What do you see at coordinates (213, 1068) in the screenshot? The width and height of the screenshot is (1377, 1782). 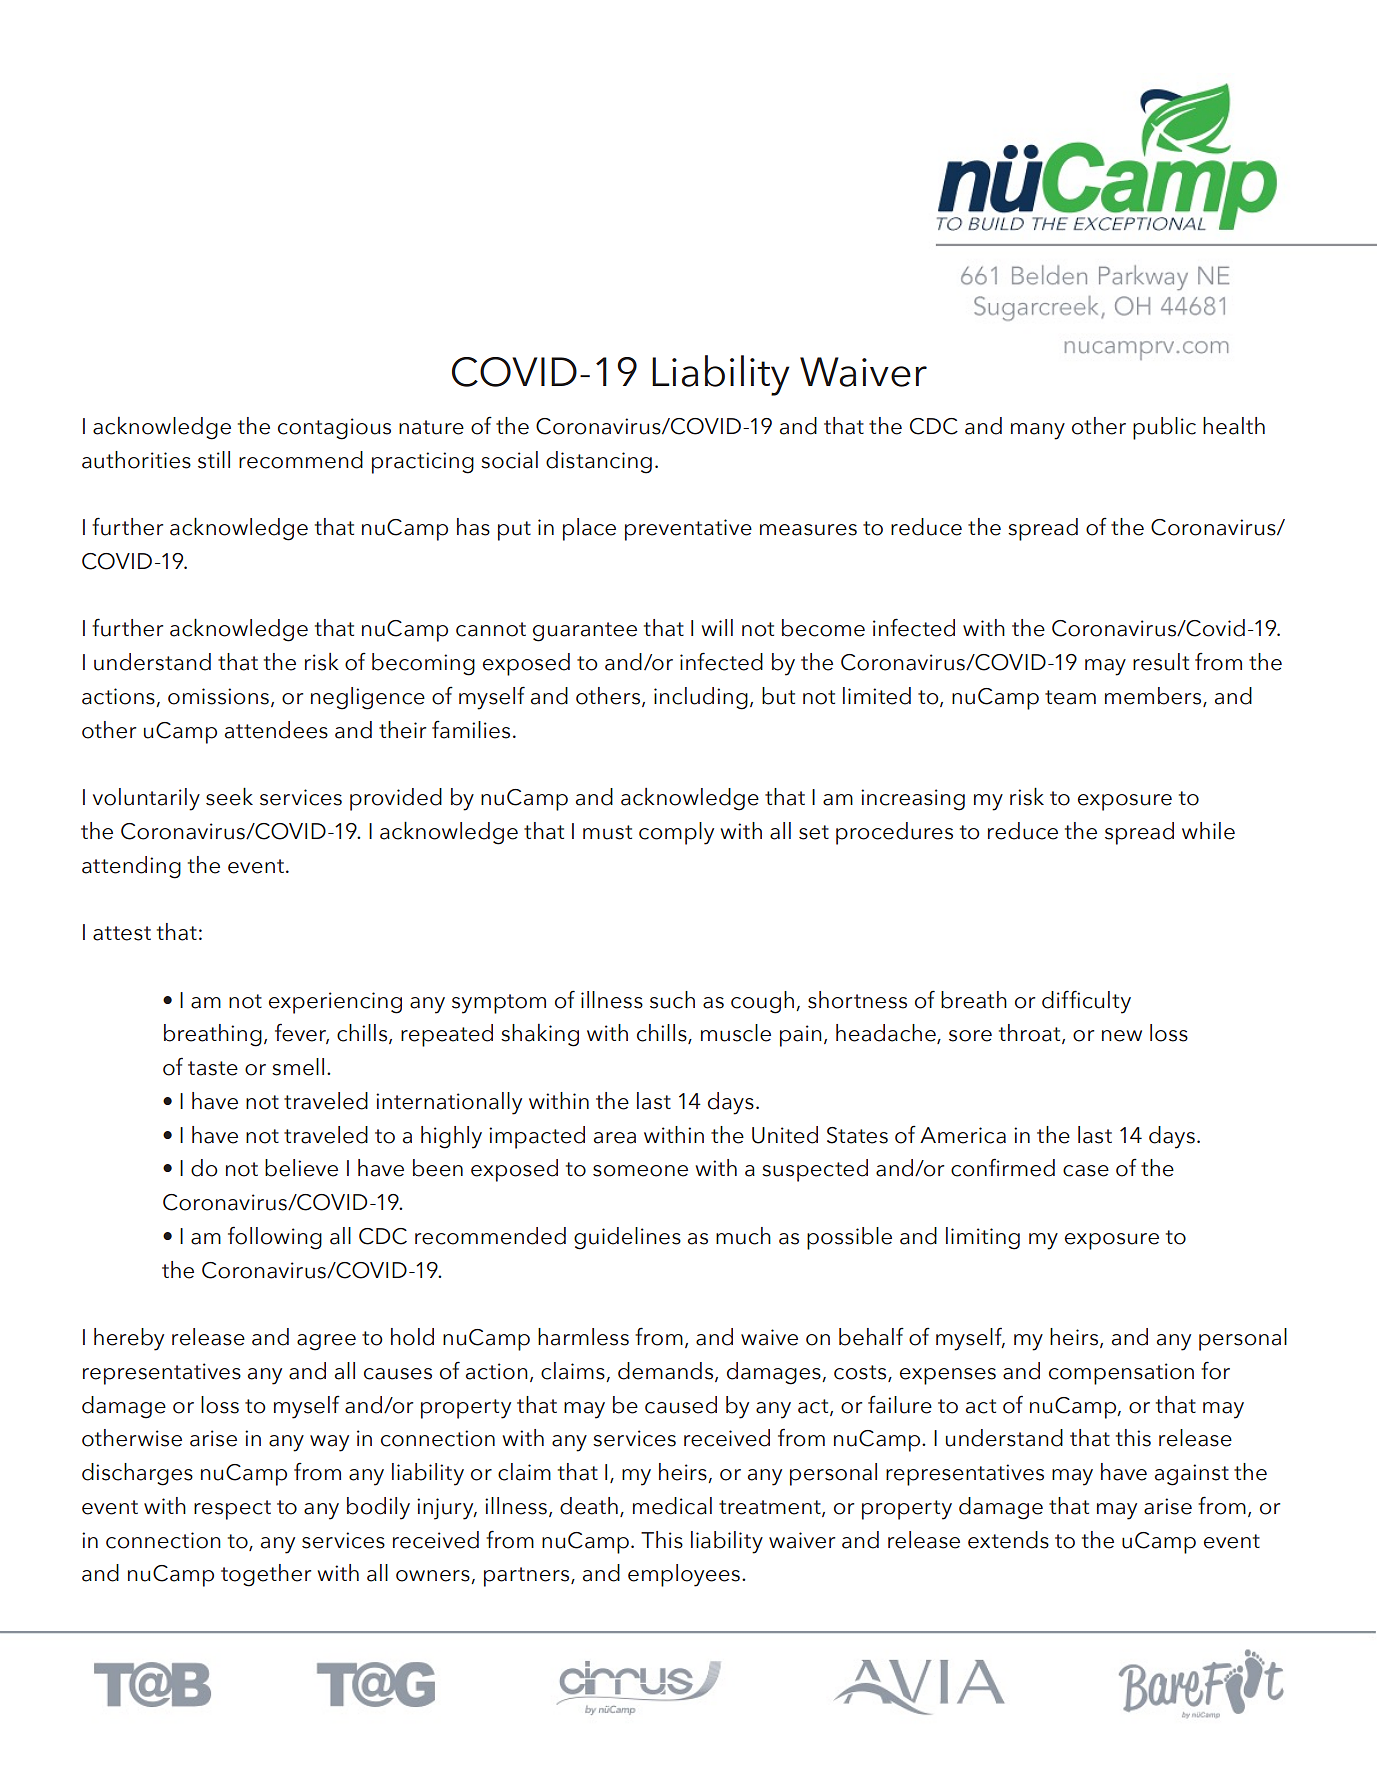 I see `taste` at bounding box center [213, 1068].
